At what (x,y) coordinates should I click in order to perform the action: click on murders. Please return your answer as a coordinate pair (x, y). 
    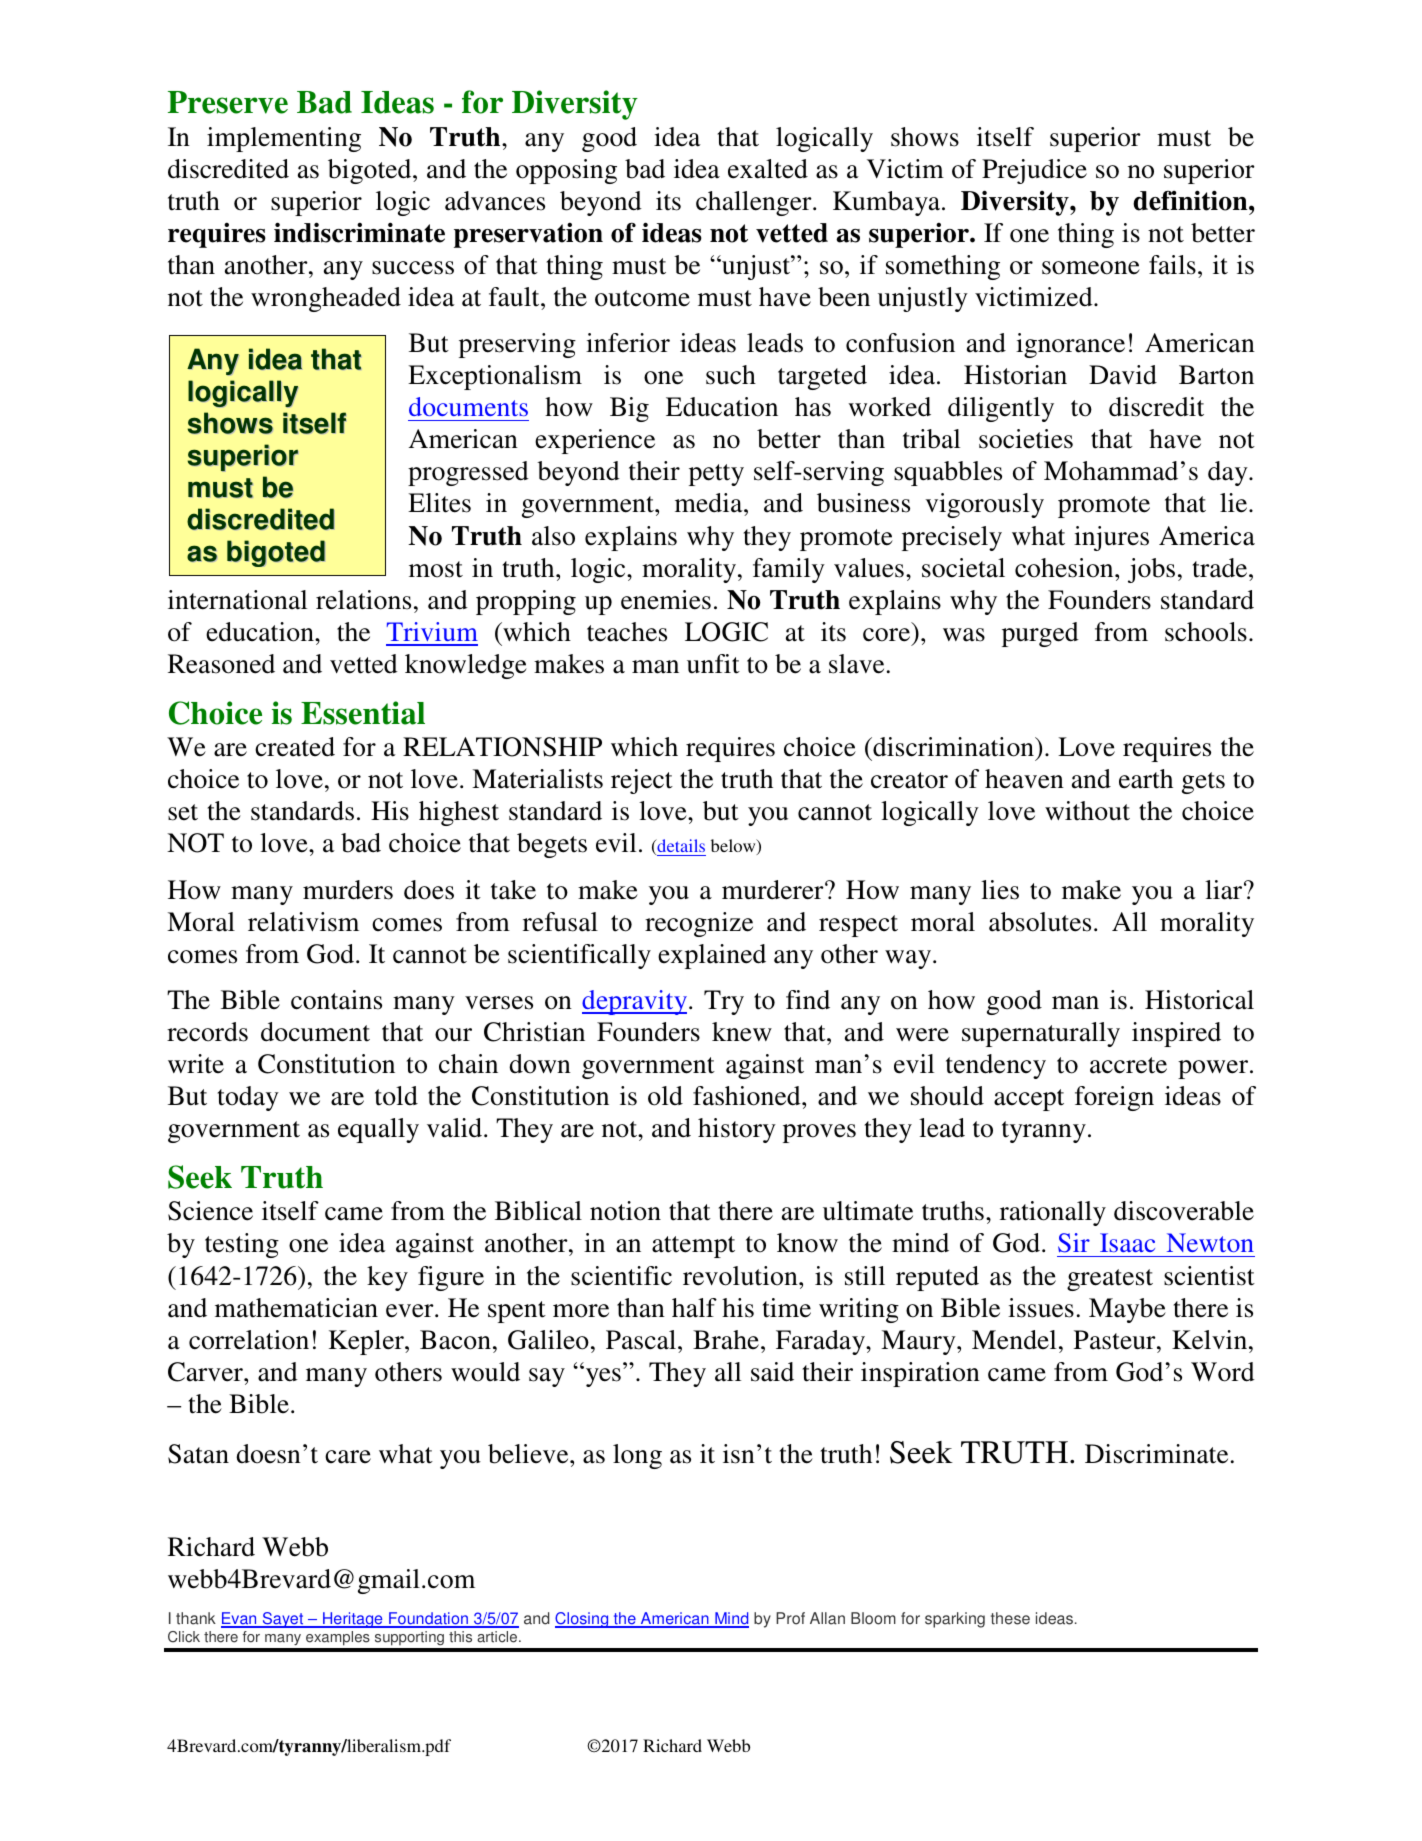
    Looking at the image, I should click on (348, 890).
